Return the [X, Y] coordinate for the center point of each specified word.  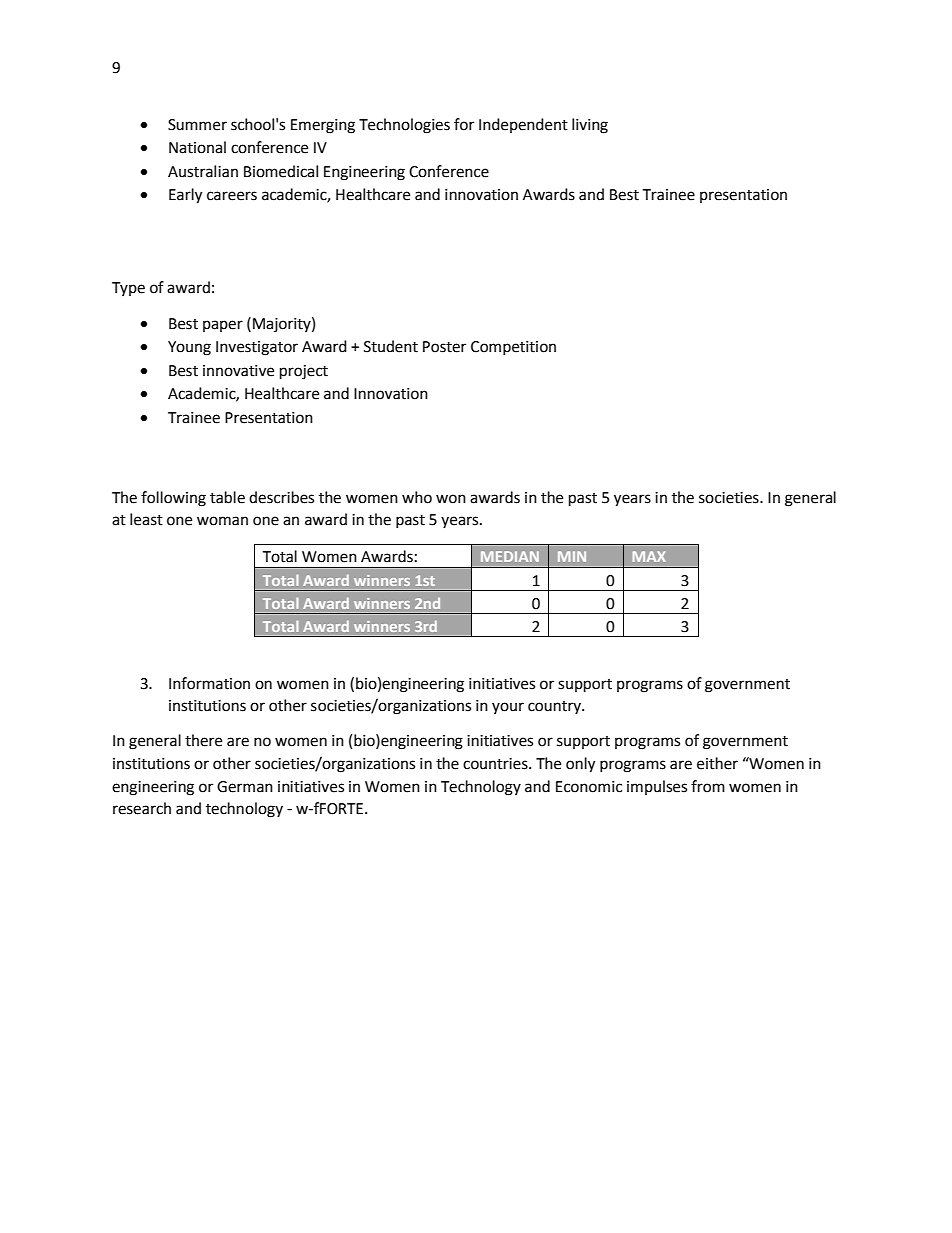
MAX [649, 556]
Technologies [404, 126]
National [197, 147]
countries [496, 764]
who [417, 497]
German [245, 787]
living [590, 126]
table [227, 497]
